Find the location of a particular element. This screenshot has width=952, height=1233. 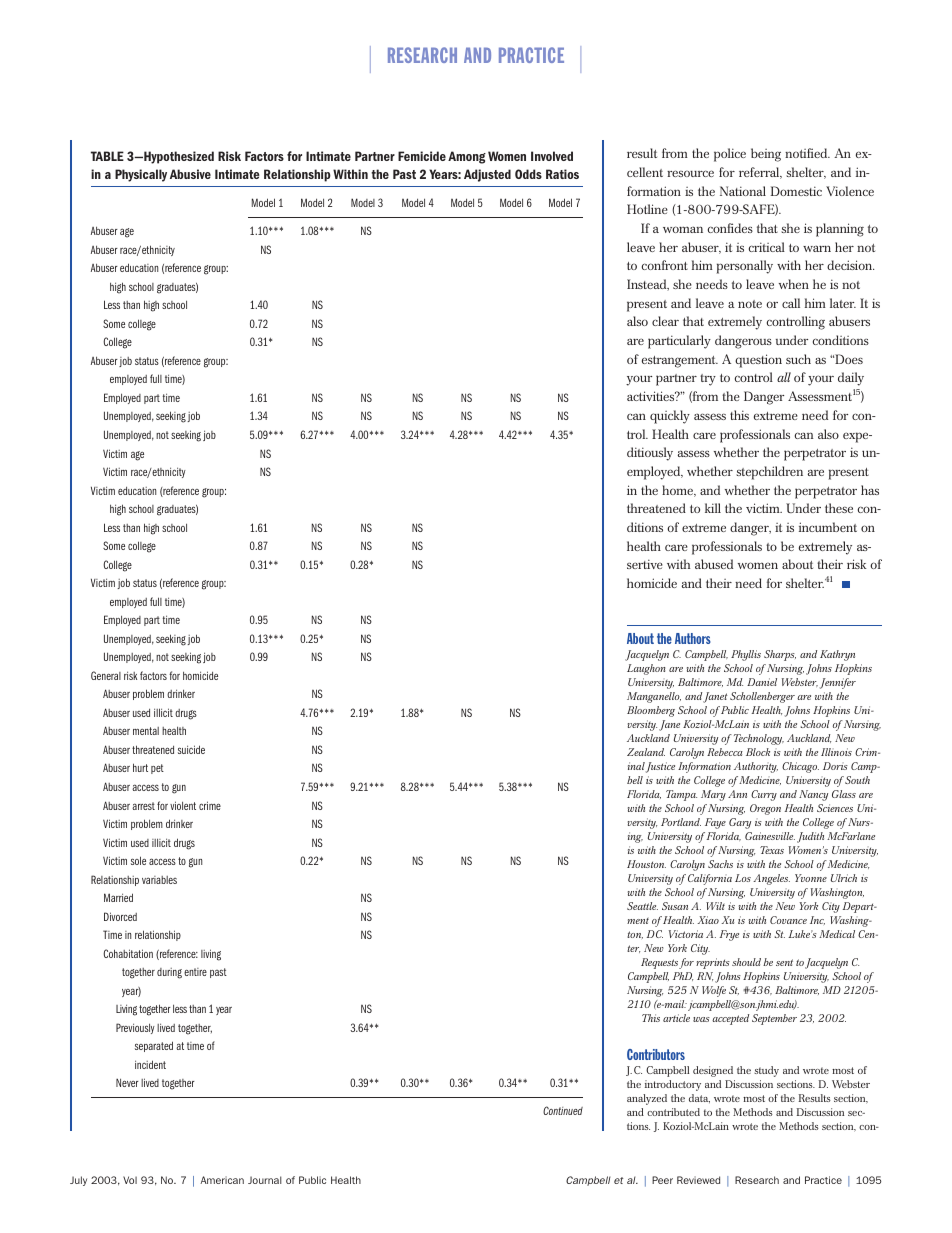

General is located at coordinates (106, 675).
